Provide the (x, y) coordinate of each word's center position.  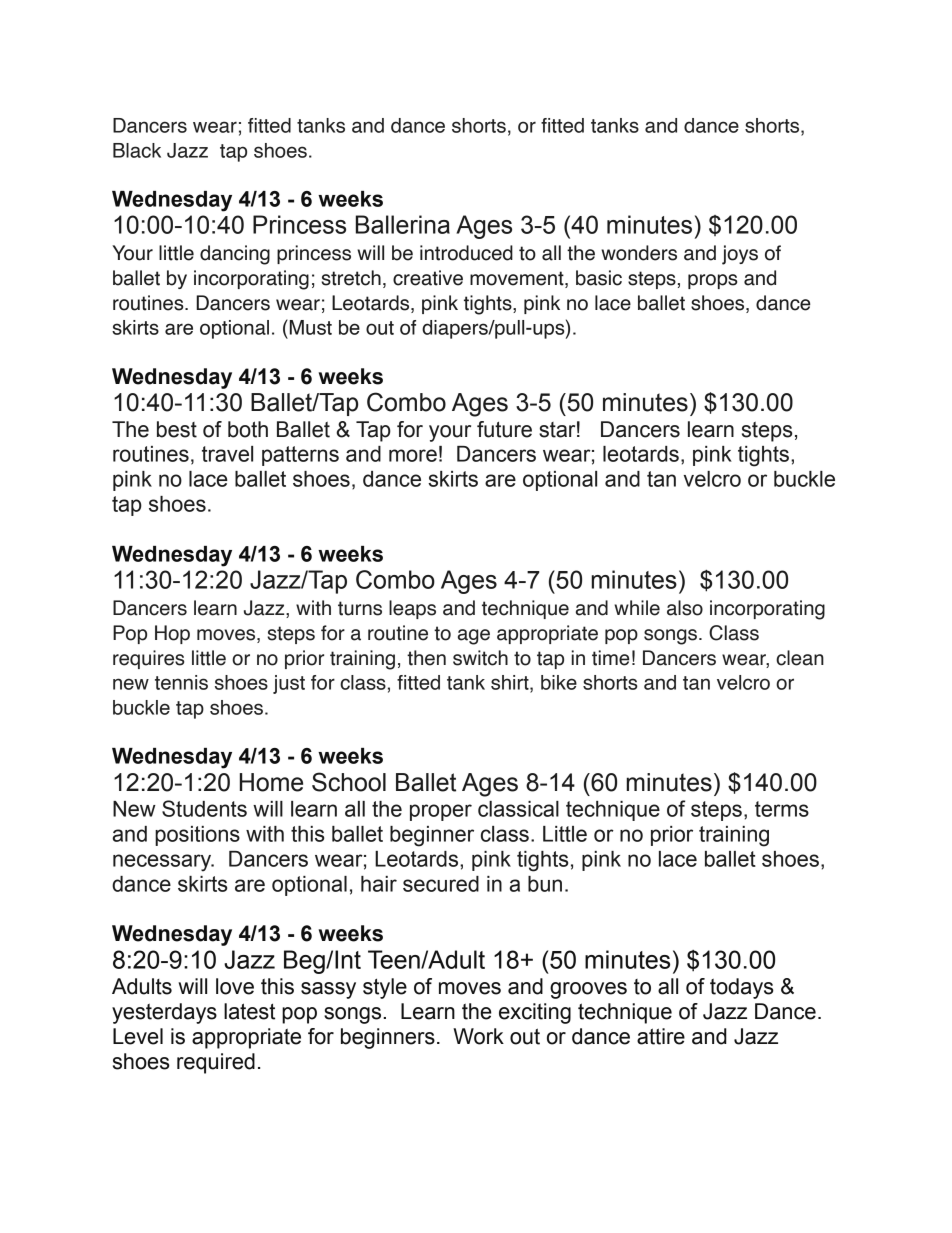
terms (782, 809)
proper (441, 812)
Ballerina (403, 224)
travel (227, 454)
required (216, 1063)
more (413, 455)
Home (271, 782)
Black (137, 150)
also (685, 608)
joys (740, 255)
